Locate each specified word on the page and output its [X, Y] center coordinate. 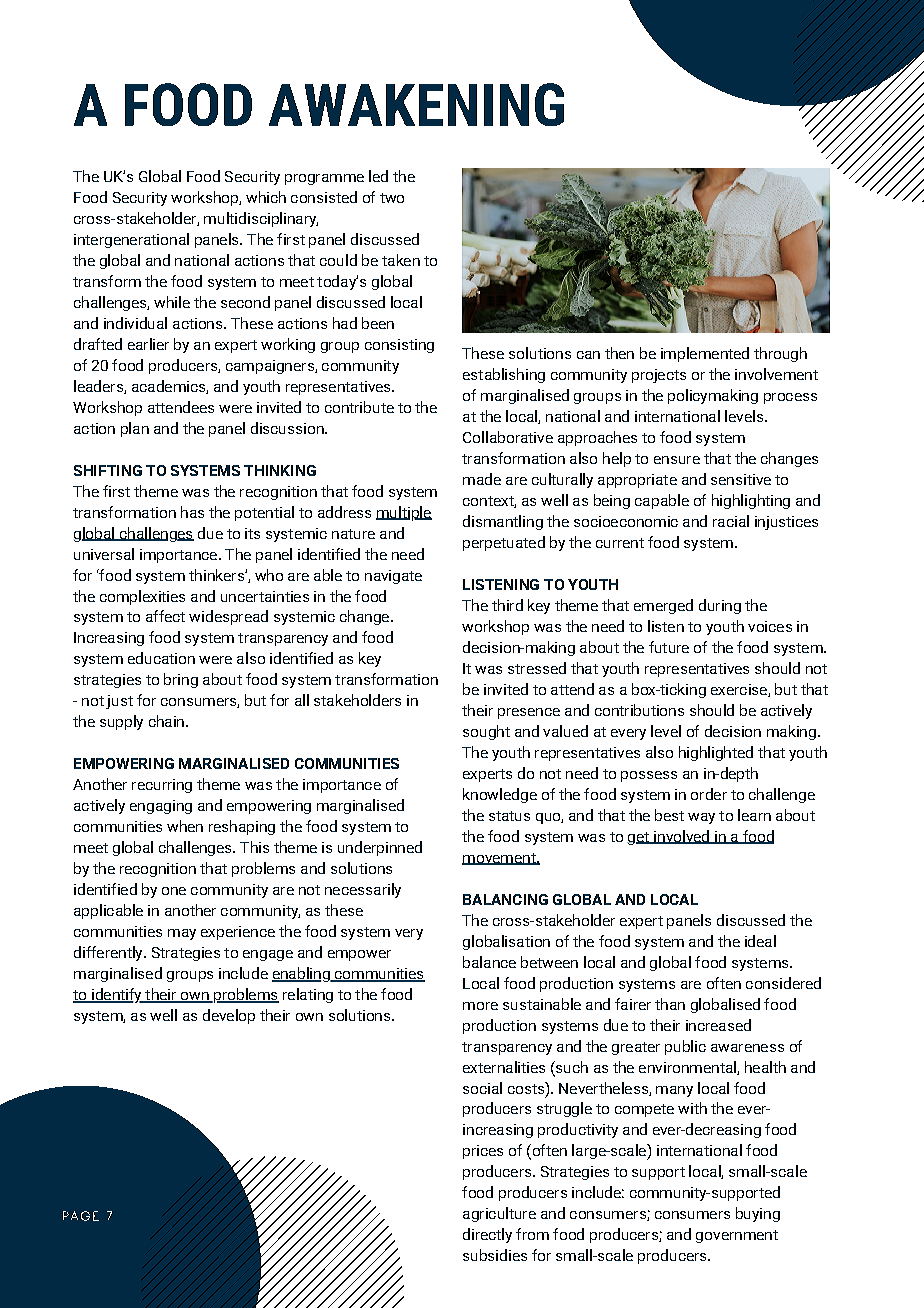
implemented [705, 354]
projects [659, 376]
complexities [142, 597]
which [266, 197]
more [480, 1006]
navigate [393, 577]
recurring [162, 786]
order [709, 794]
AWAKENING [416, 104]
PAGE [81, 1216]
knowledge [500, 795]
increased [718, 1025]
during [720, 606]
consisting [399, 346]
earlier [148, 344]
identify [116, 995]
